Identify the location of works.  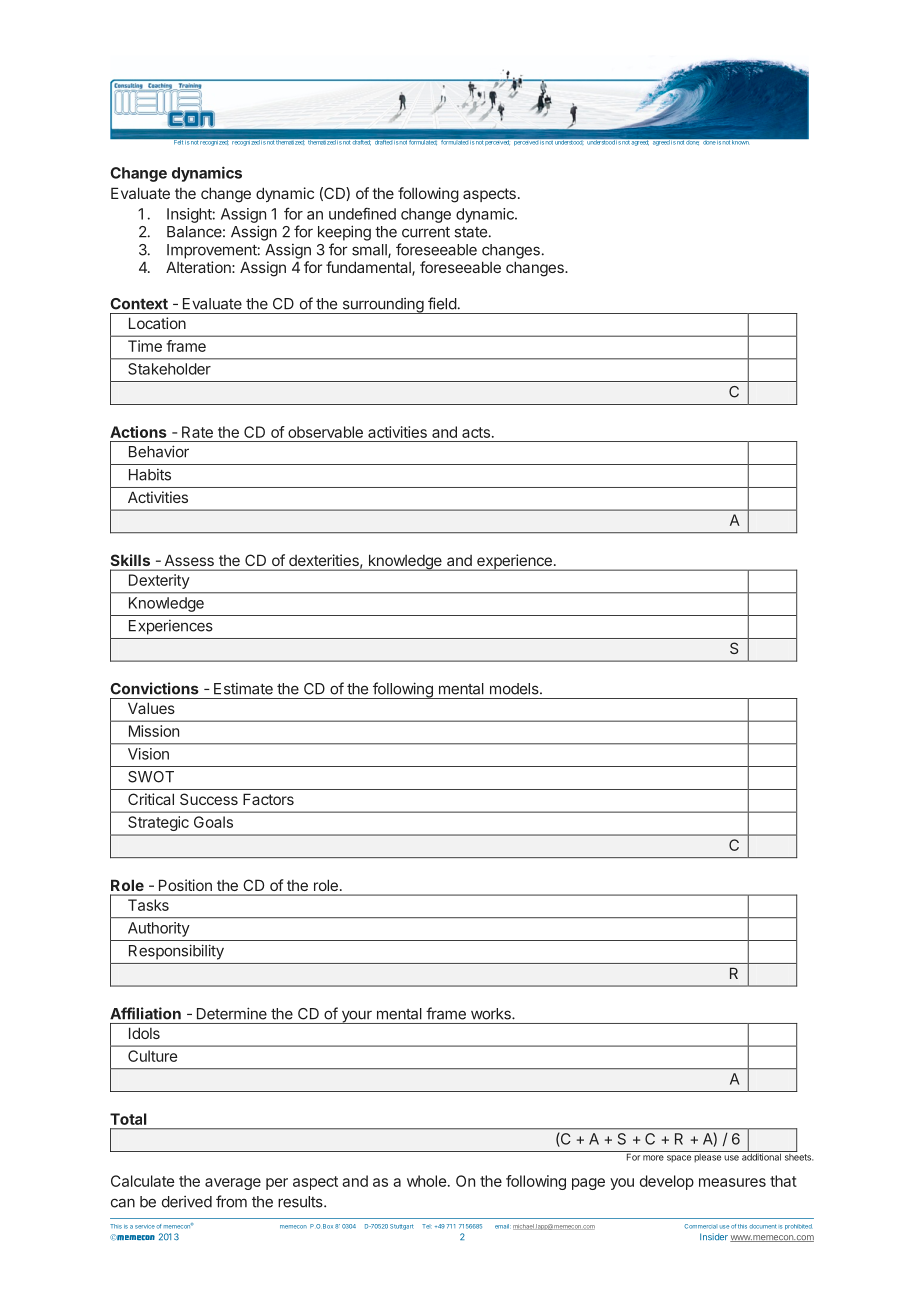
(492, 1014).
